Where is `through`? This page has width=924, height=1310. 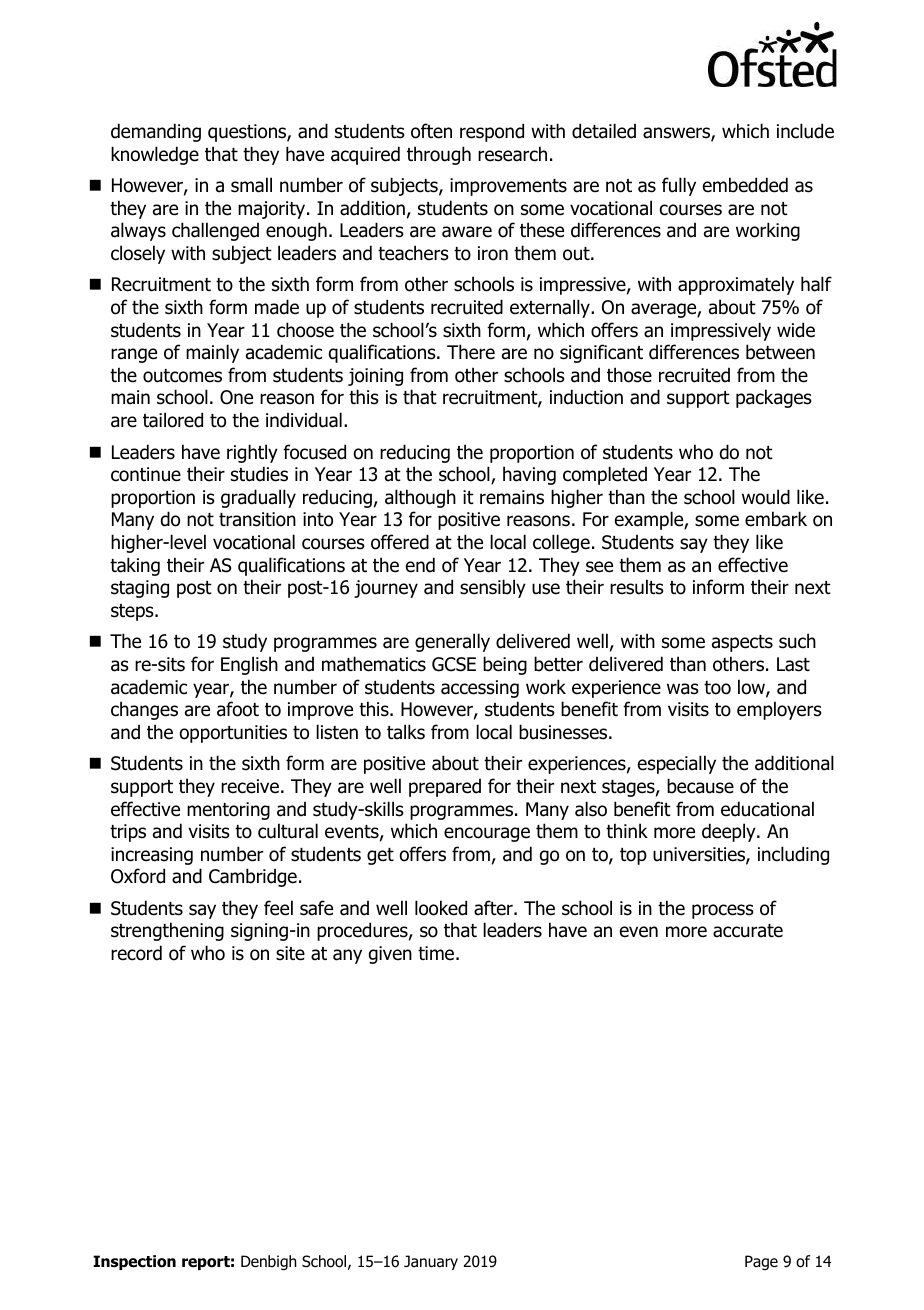 through is located at coordinates (439, 155).
